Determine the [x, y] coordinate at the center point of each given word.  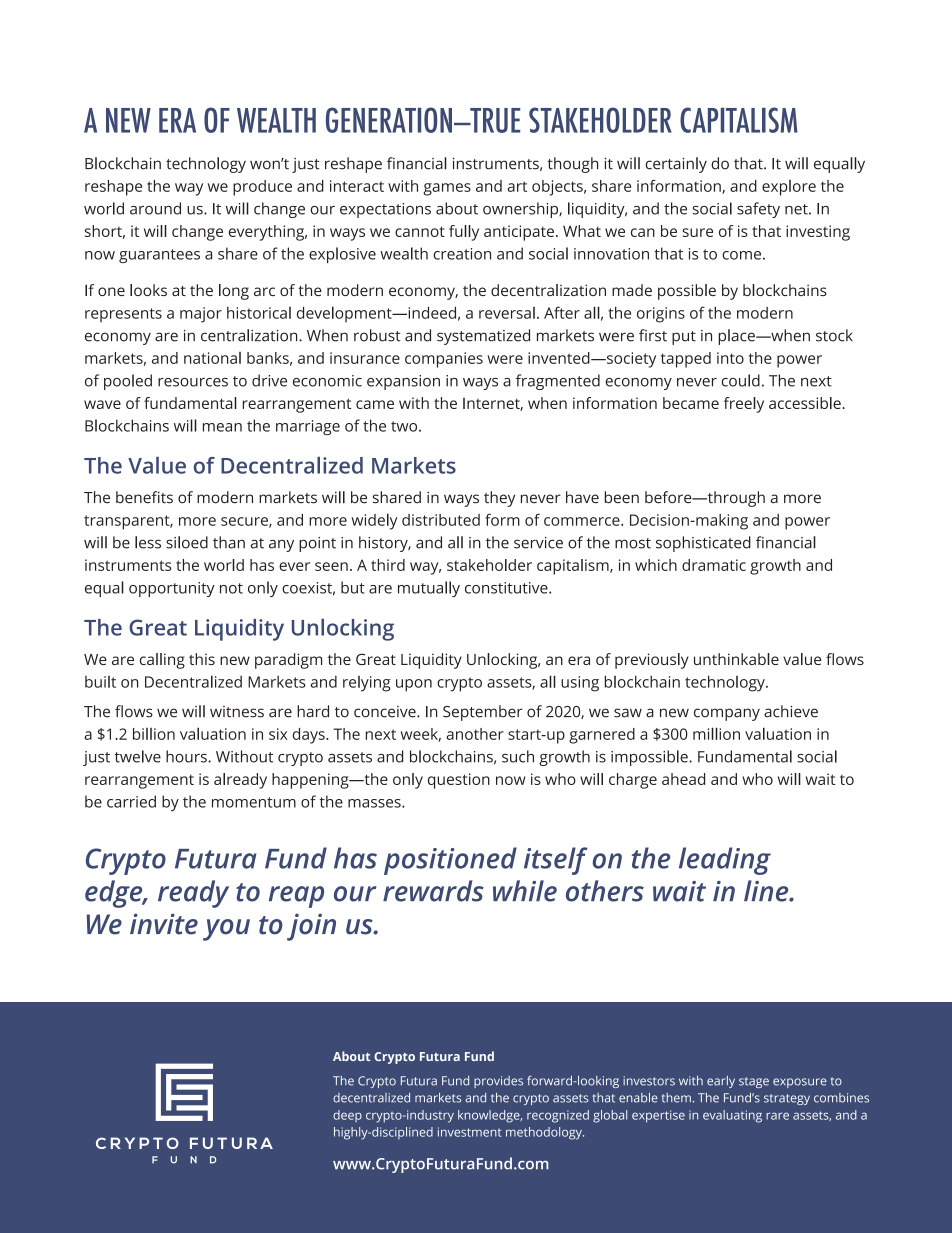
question [459, 781]
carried [131, 801]
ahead [683, 779]
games [447, 189]
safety [758, 210]
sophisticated [703, 544]
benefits [144, 497]
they [499, 499]
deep [347, 1116]
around [155, 208]
